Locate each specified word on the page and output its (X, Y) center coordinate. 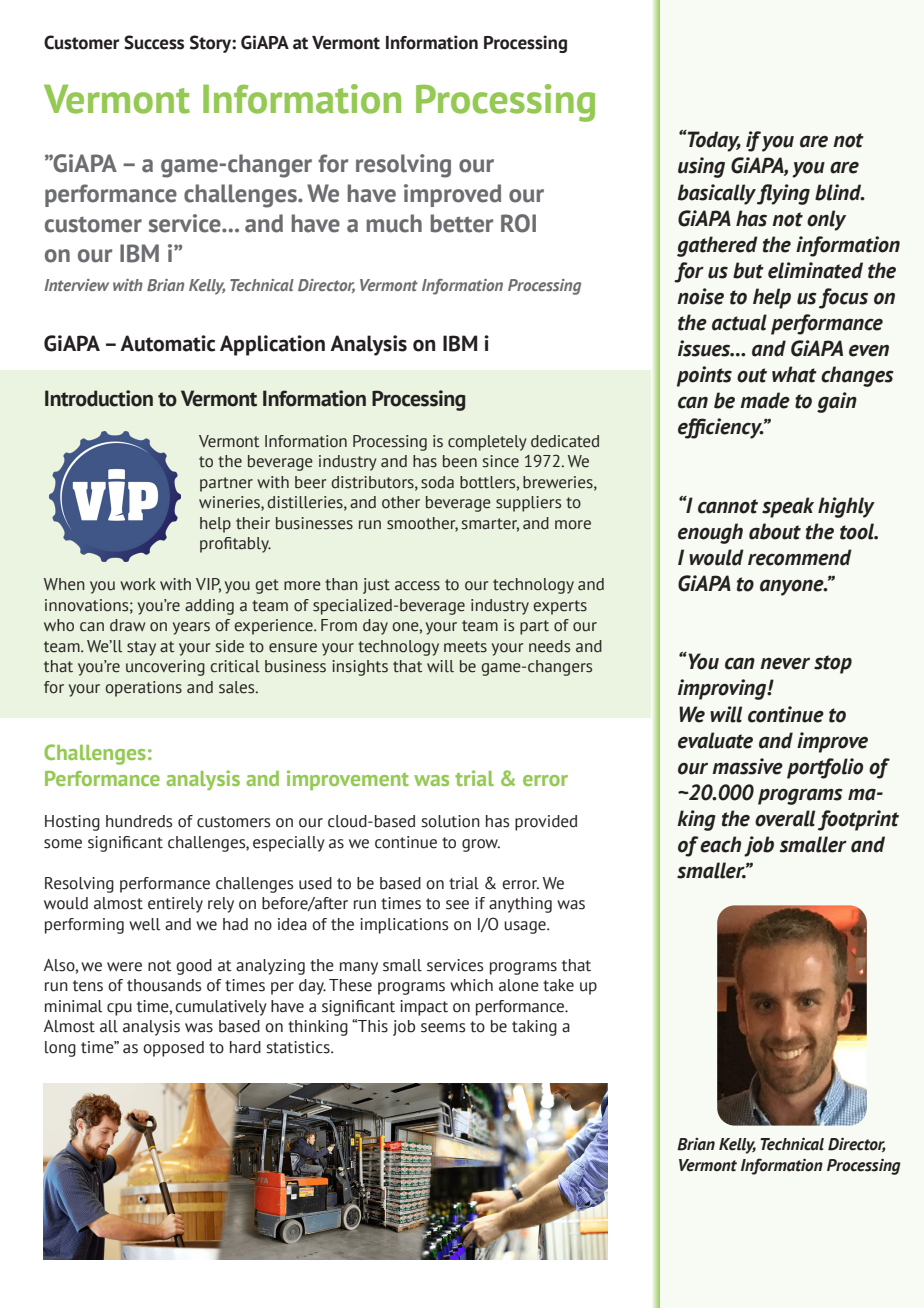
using (701, 167)
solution (450, 821)
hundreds (139, 821)
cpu (119, 1009)
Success (154, 42)
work (138, 584)
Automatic (167, 343)
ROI (518, 223)
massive (747, 766)
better (461, 223)
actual (739, 322)
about (775, 531)
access (417, 586)
